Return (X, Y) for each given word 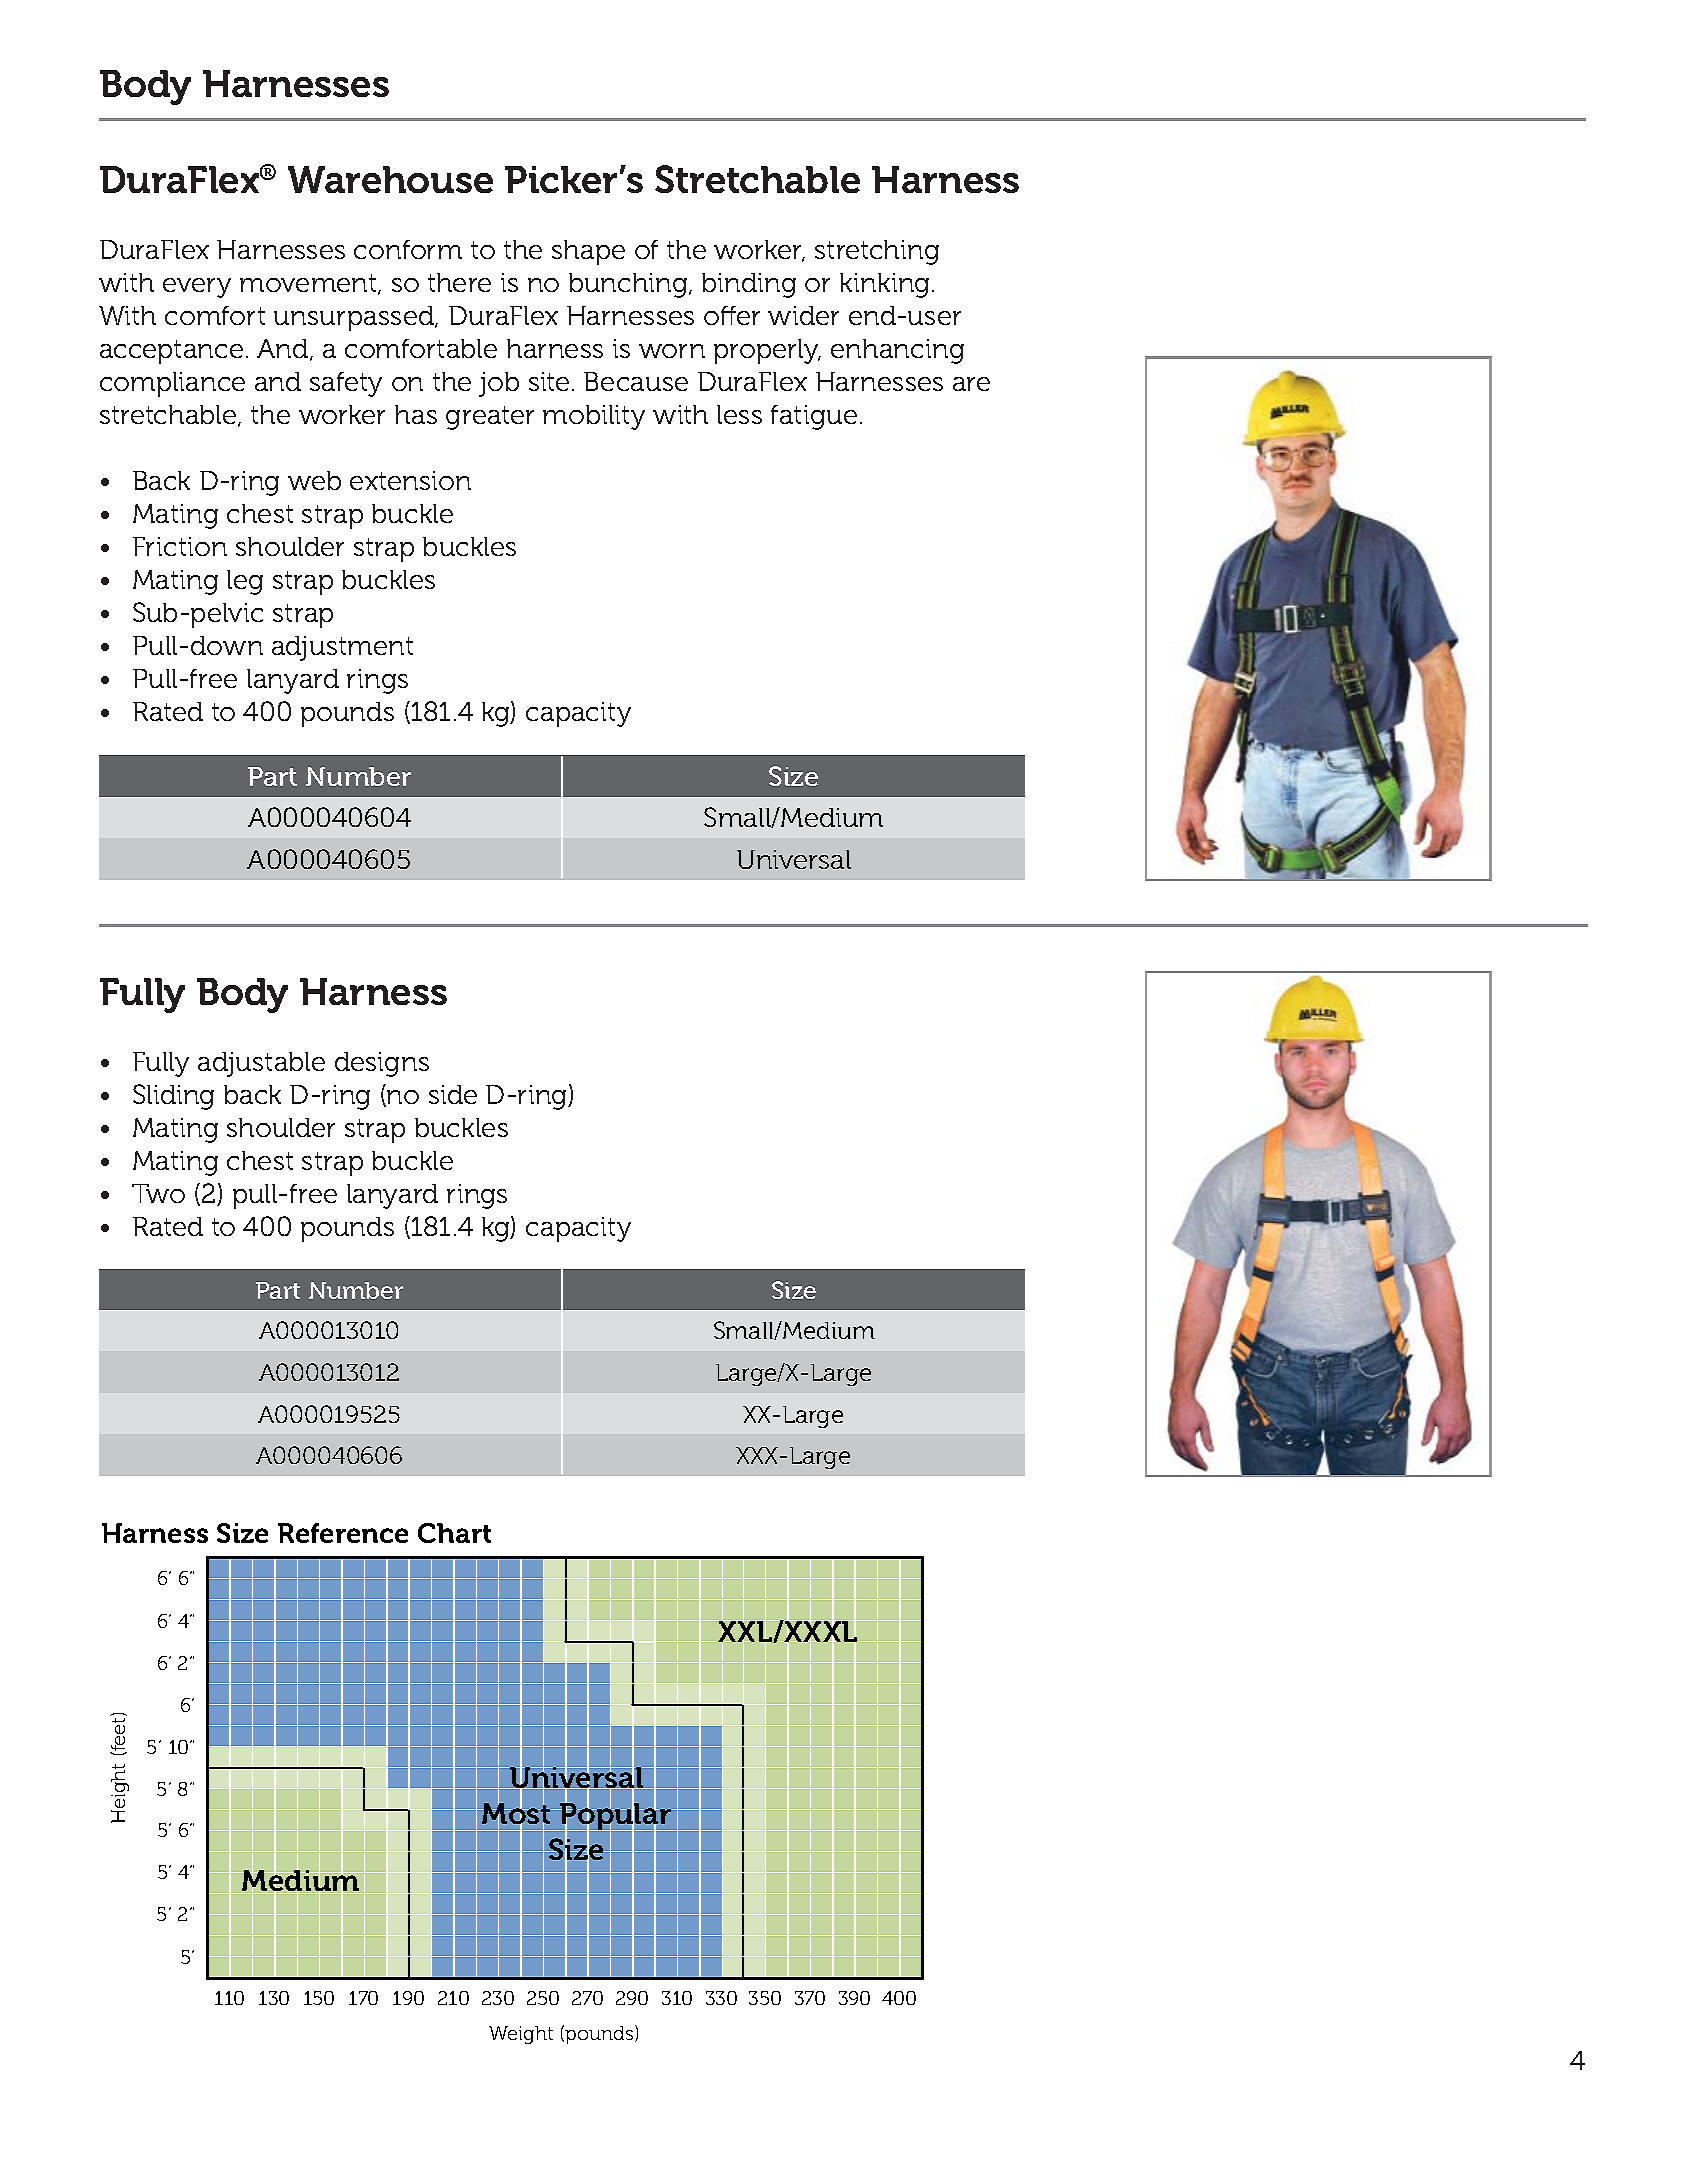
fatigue (814, 417)
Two (158, 1193)
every (197, 288)
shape (588, 252)
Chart (454, 1533)
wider (803, 315)
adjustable (261, 1064)
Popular (616, 1817)
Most (516, 1814)
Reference (343, 1533)
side (453, 1094)
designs (382, 1064)
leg (245, 582)
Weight (521, 2035)
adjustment (342, 648)
